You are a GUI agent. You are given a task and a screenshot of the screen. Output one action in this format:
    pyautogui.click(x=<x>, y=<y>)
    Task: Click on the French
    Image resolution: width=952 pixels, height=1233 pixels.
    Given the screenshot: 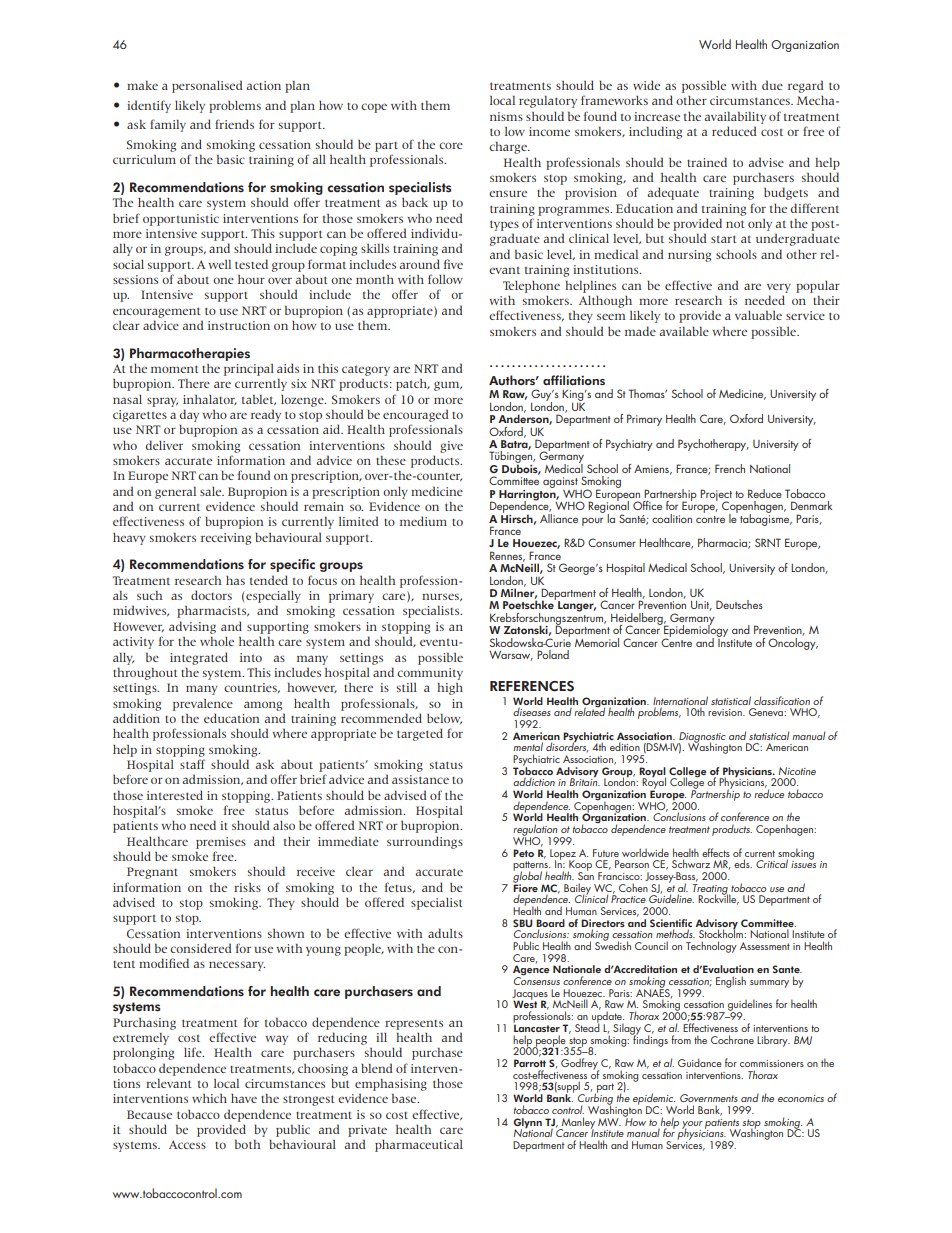 What is the action you would take?
    pyautogui.click(x=730, y=468)
